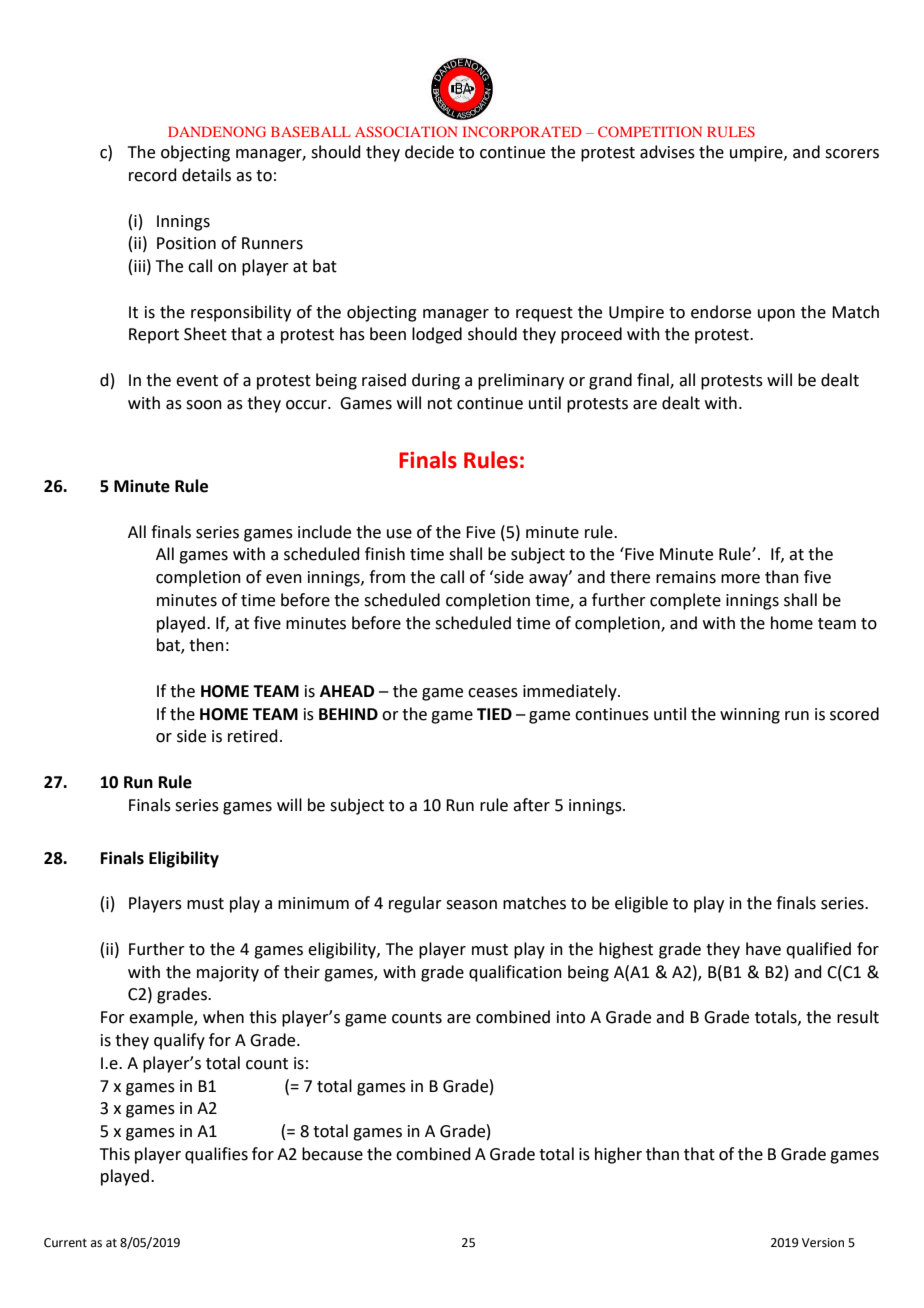 The width and height of the document is (924, 1308). What do you see at coordinates (440, 404) in the document?
I see `not` at bounding box center [440, 404].
